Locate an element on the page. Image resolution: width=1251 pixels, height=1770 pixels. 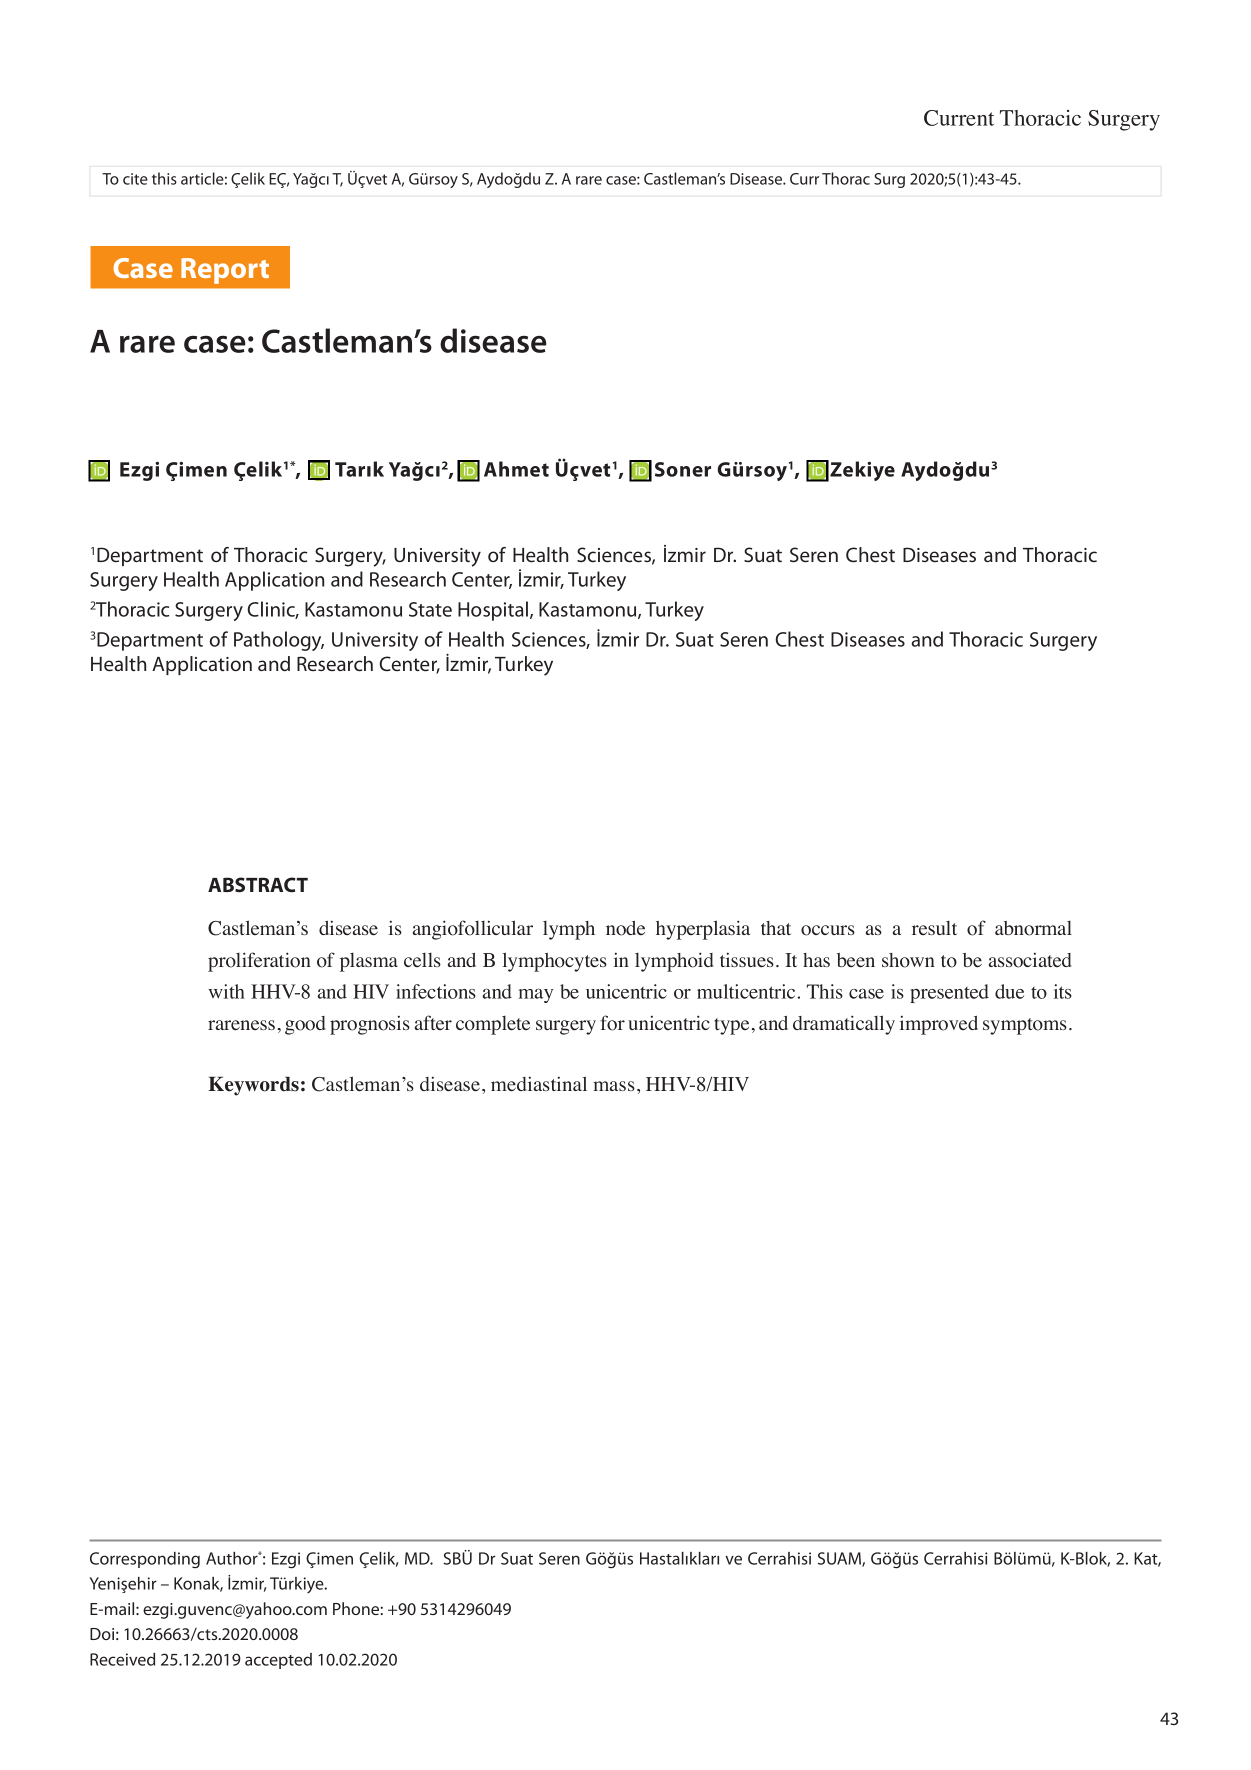
accepted is located at coordinates (278, 1661).
